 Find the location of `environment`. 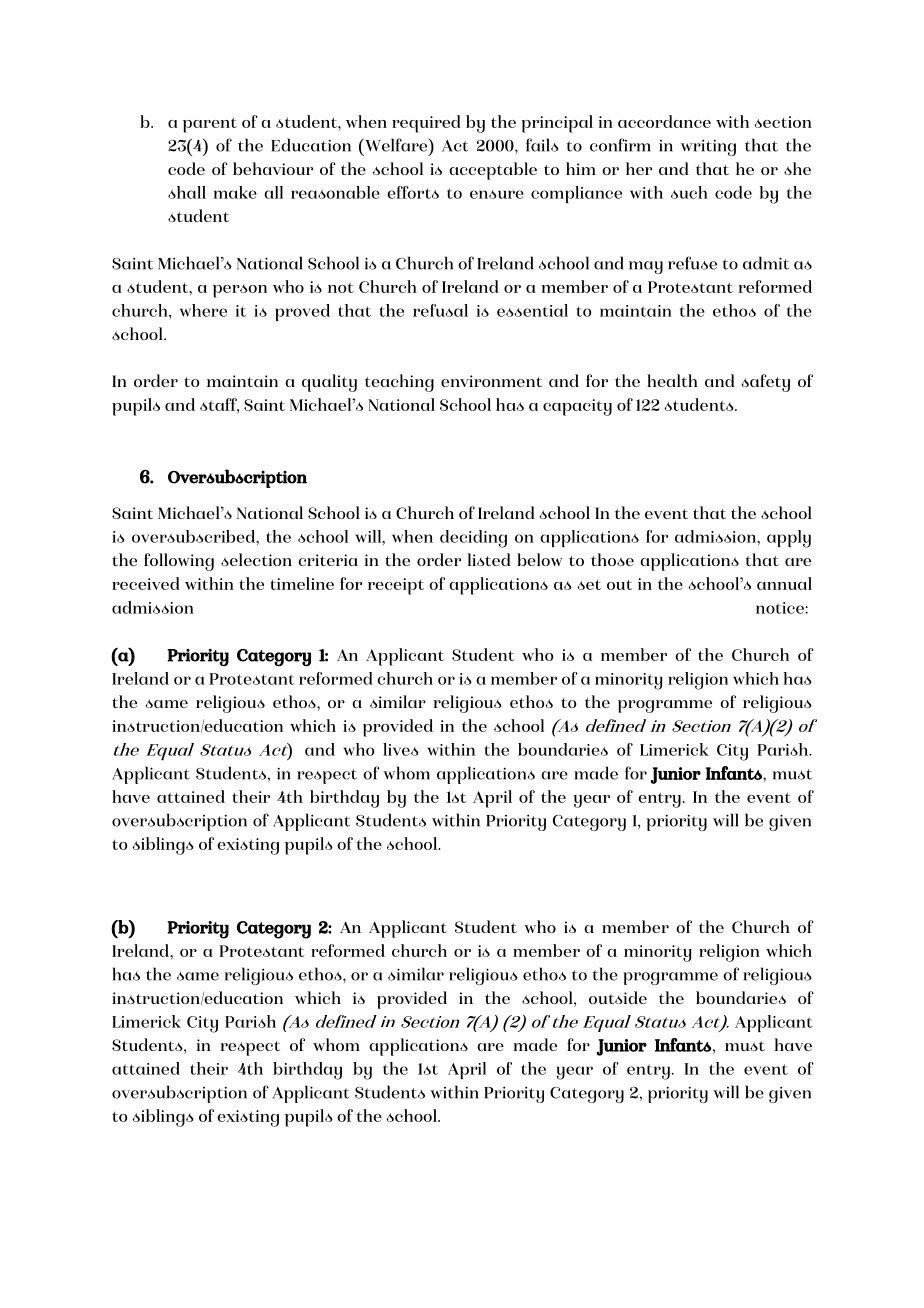

environment is located at coordinates (491, 381).
